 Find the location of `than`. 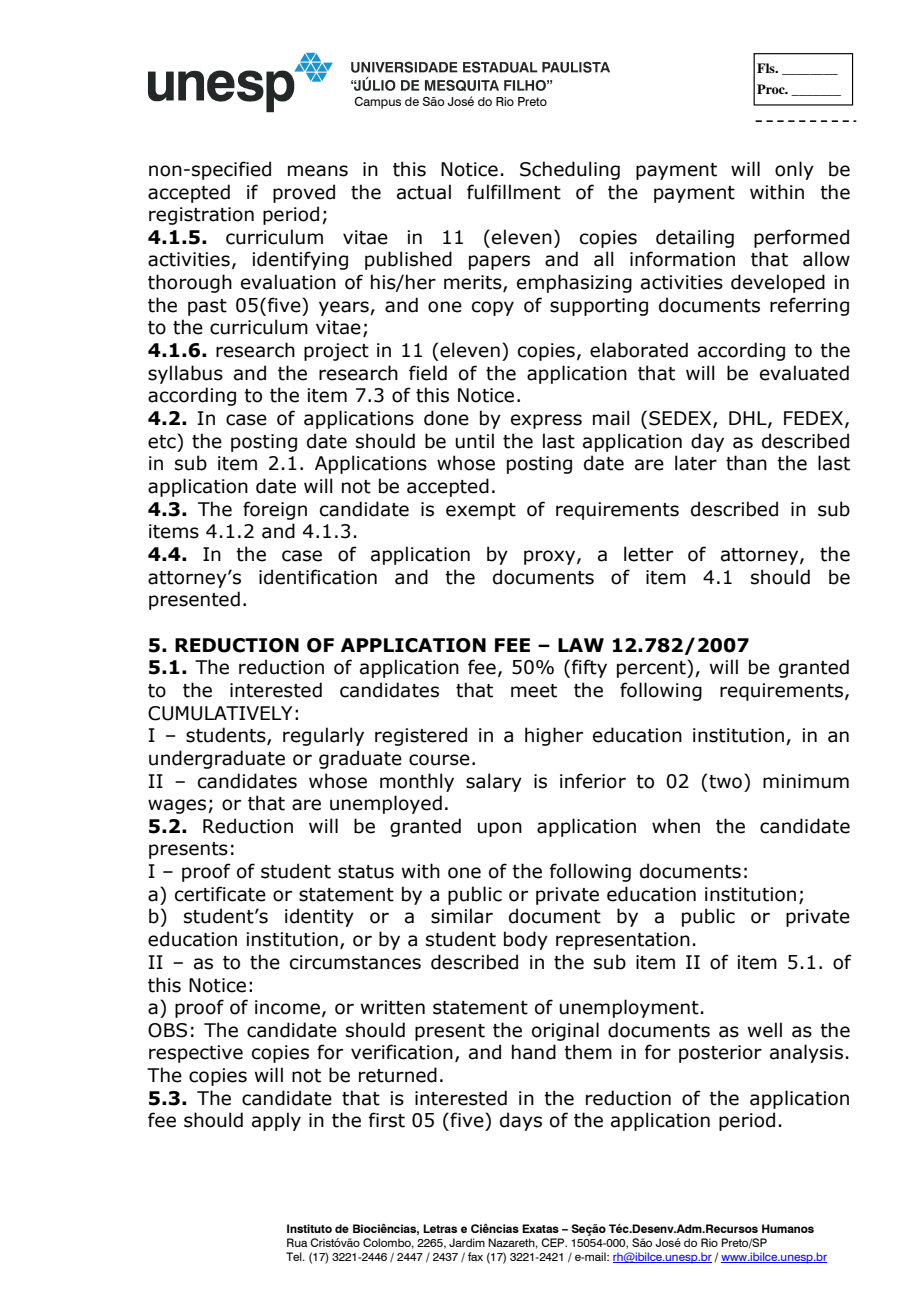

than is located at coordinates (746, 463).
